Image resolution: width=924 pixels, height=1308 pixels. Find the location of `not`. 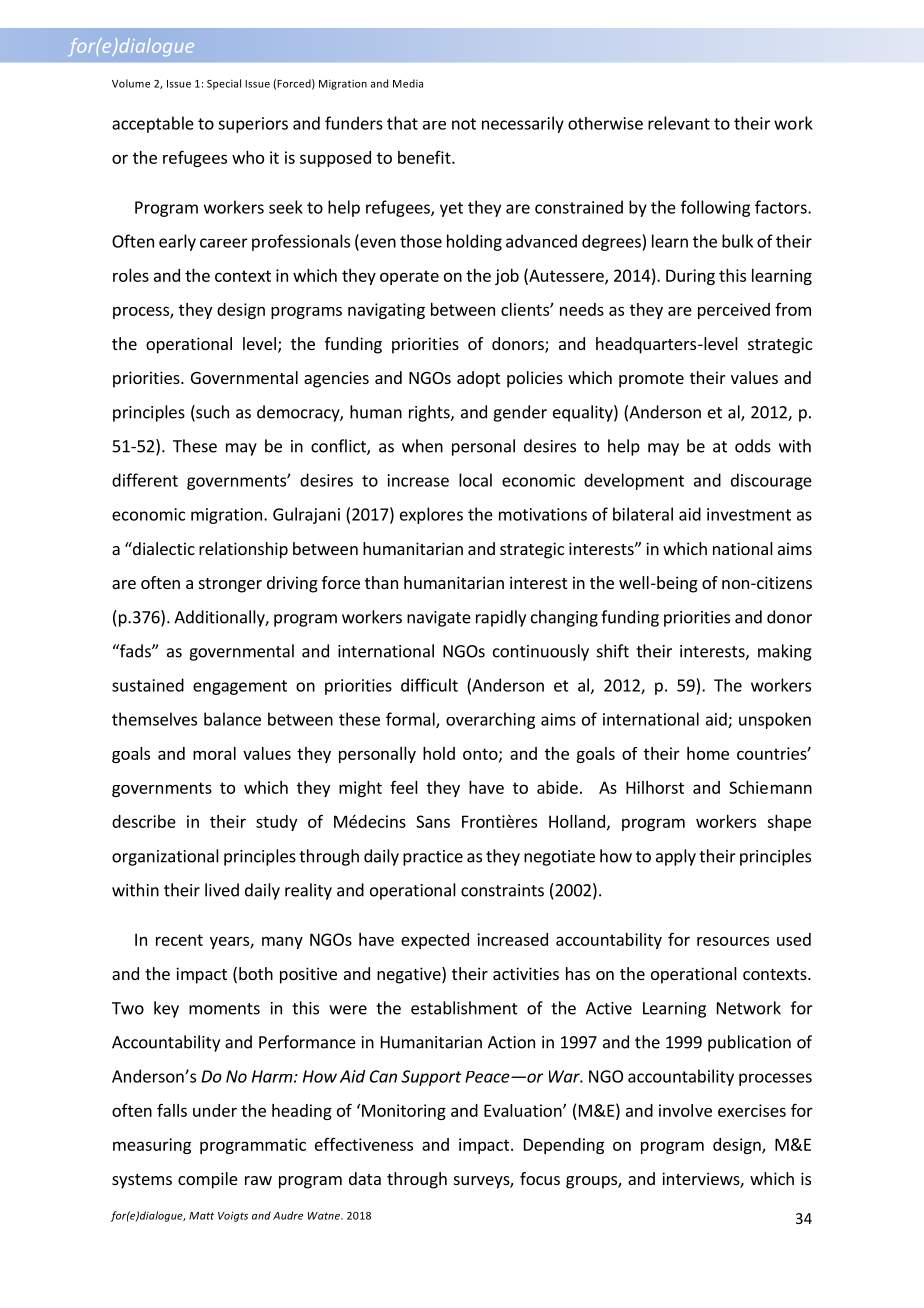

not is located at coordinates (464, 124).
